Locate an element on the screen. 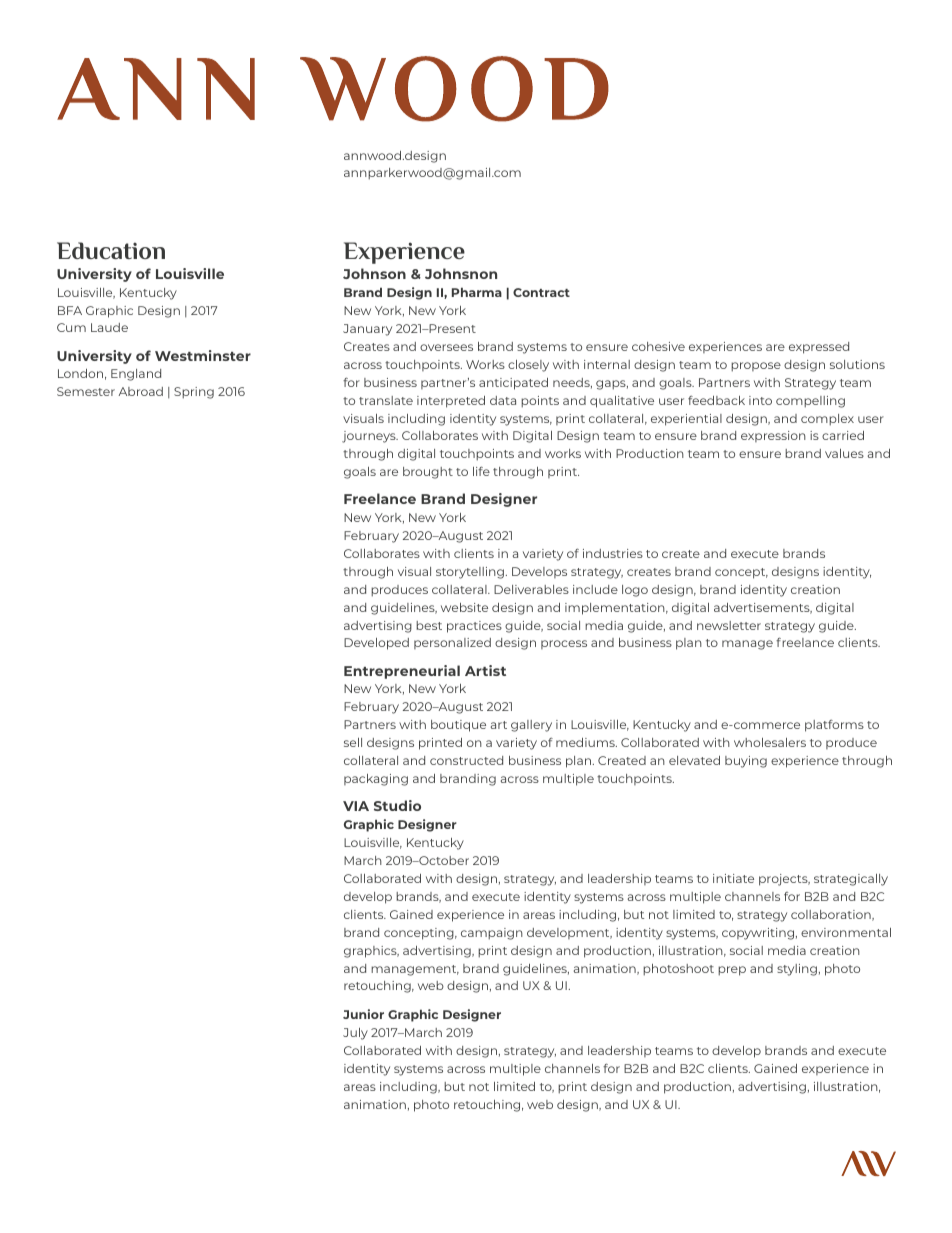 The image size is (952, 1233). Education is located at coordinates (111, 250).
